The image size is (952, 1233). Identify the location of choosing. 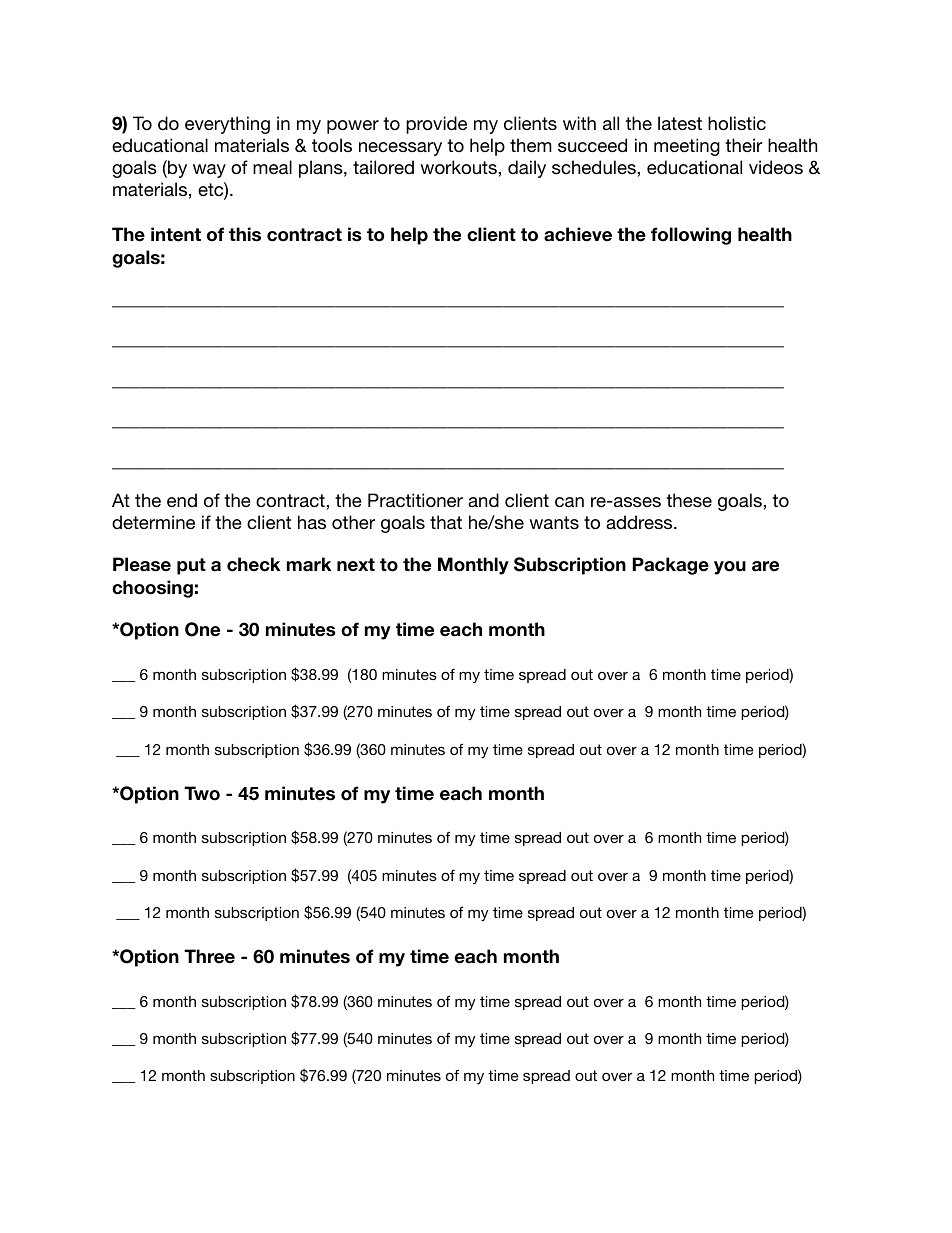
(152, 589).
